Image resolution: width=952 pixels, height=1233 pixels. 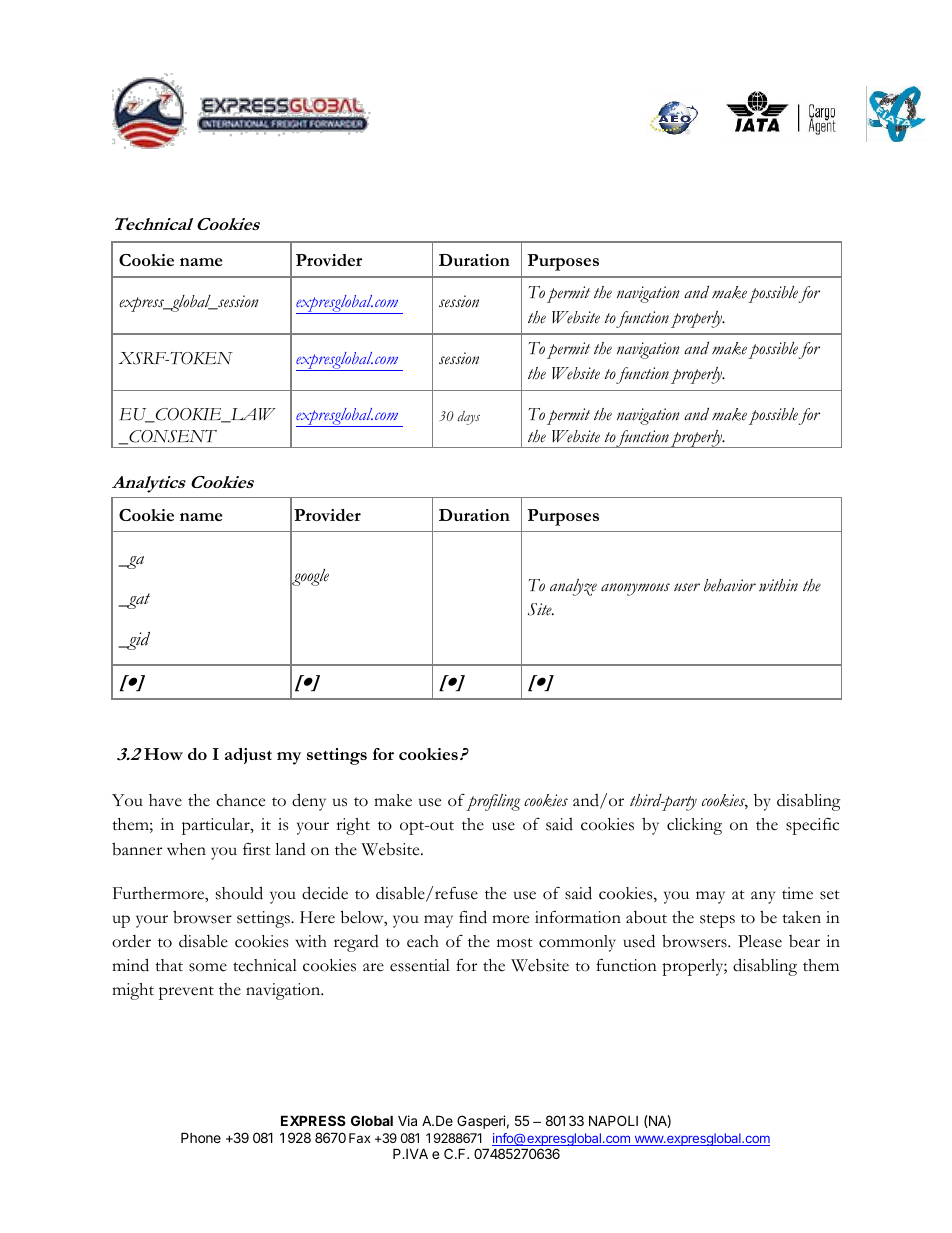 I want to click on chance, so click(x=240, y=800).
